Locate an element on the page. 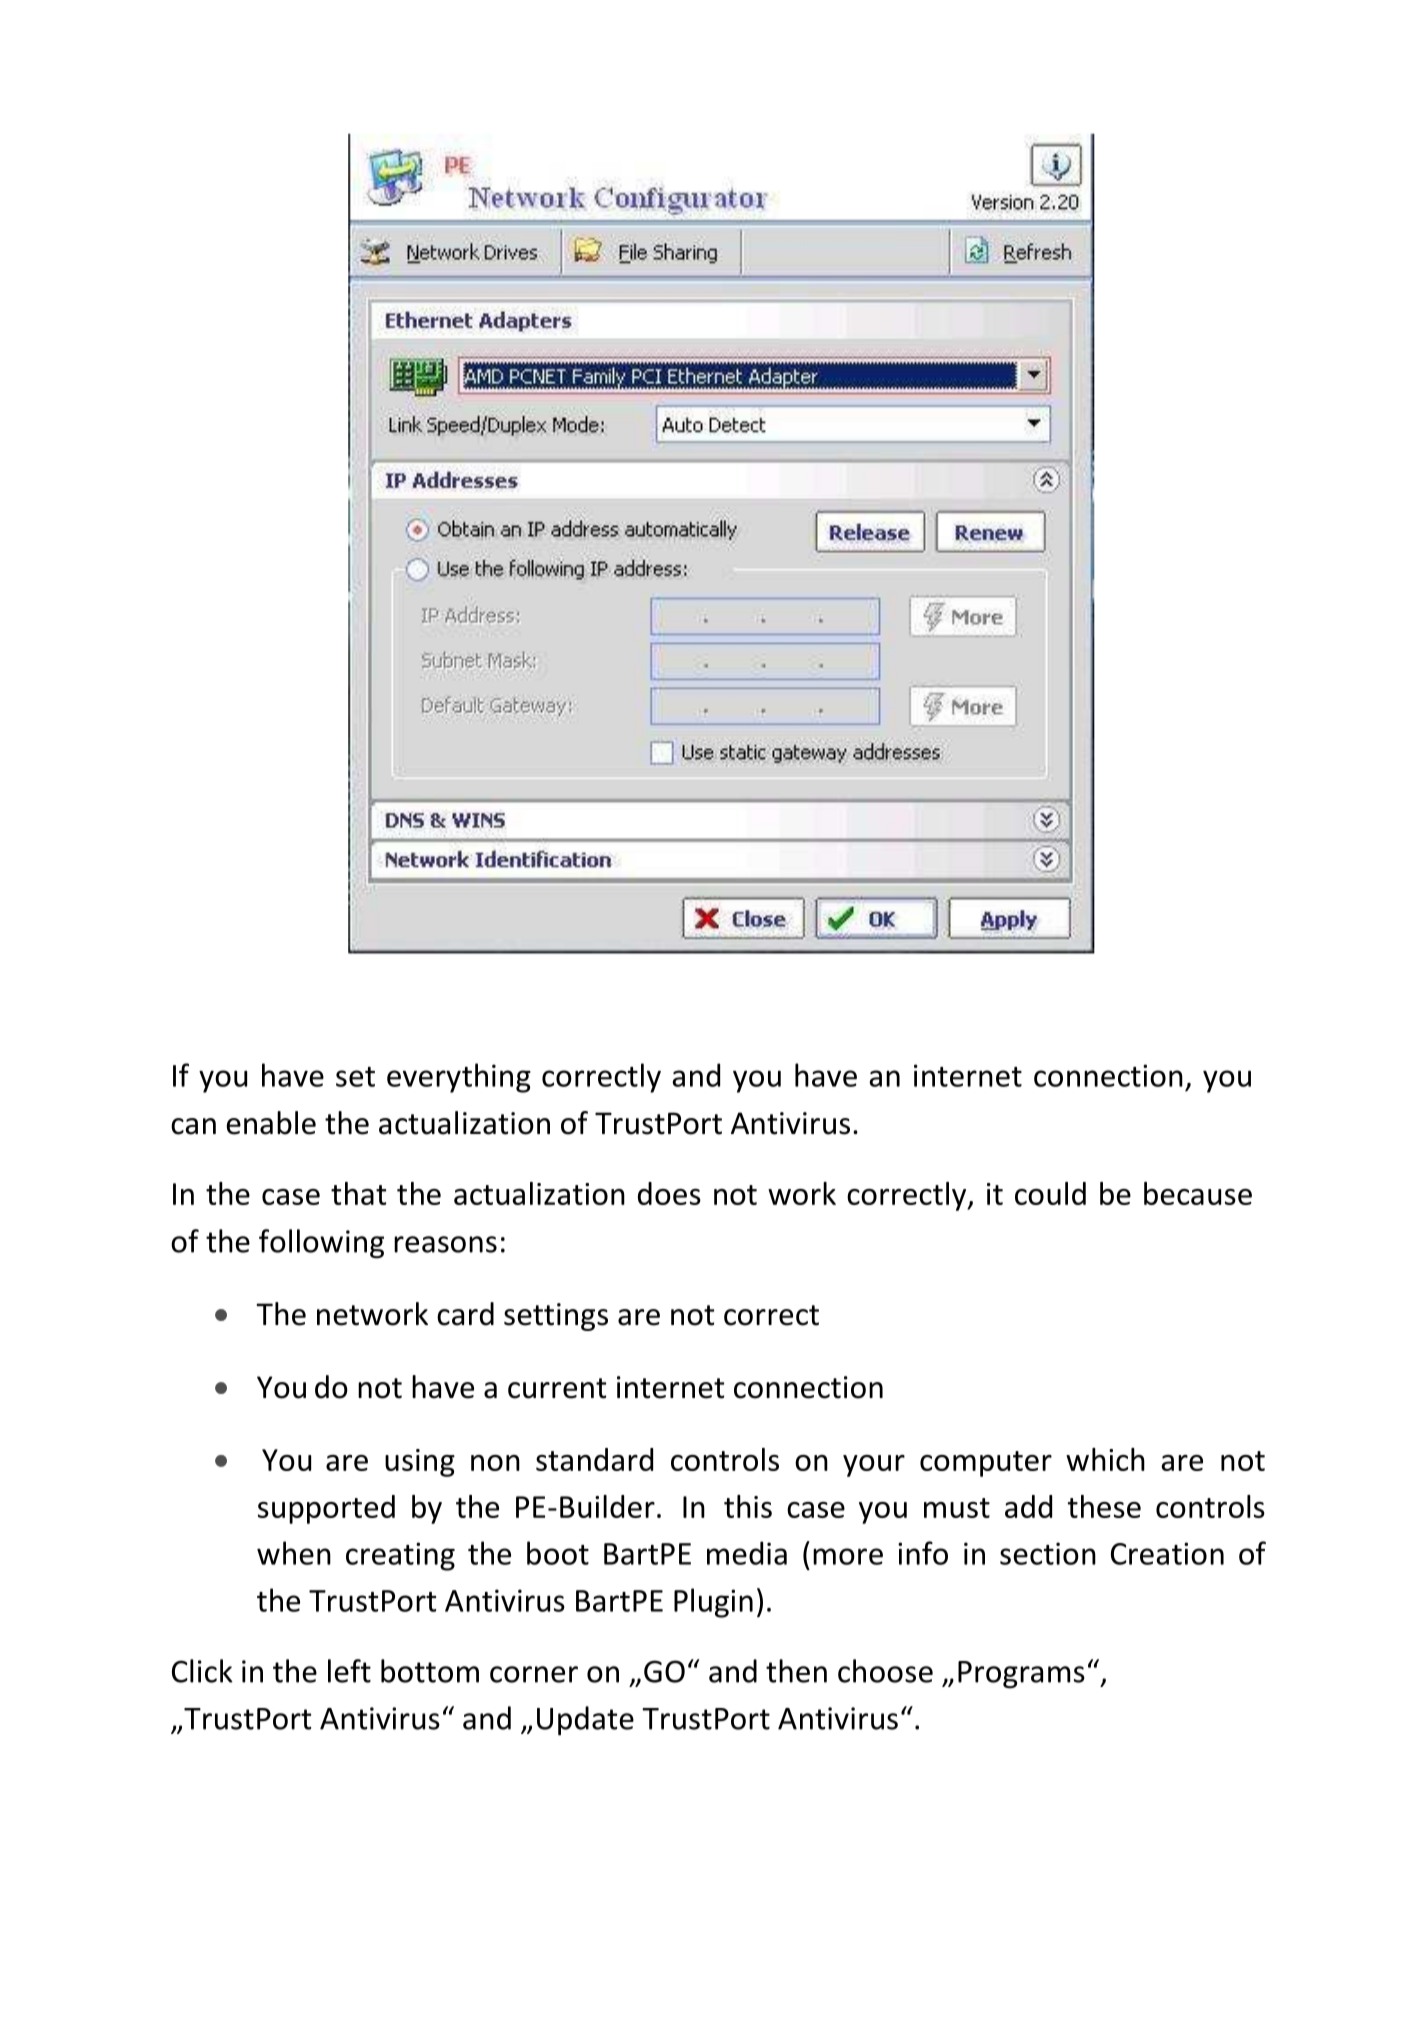 The width and height of the page is (1426, 2018). following is located at coordinates (321, 1244).
